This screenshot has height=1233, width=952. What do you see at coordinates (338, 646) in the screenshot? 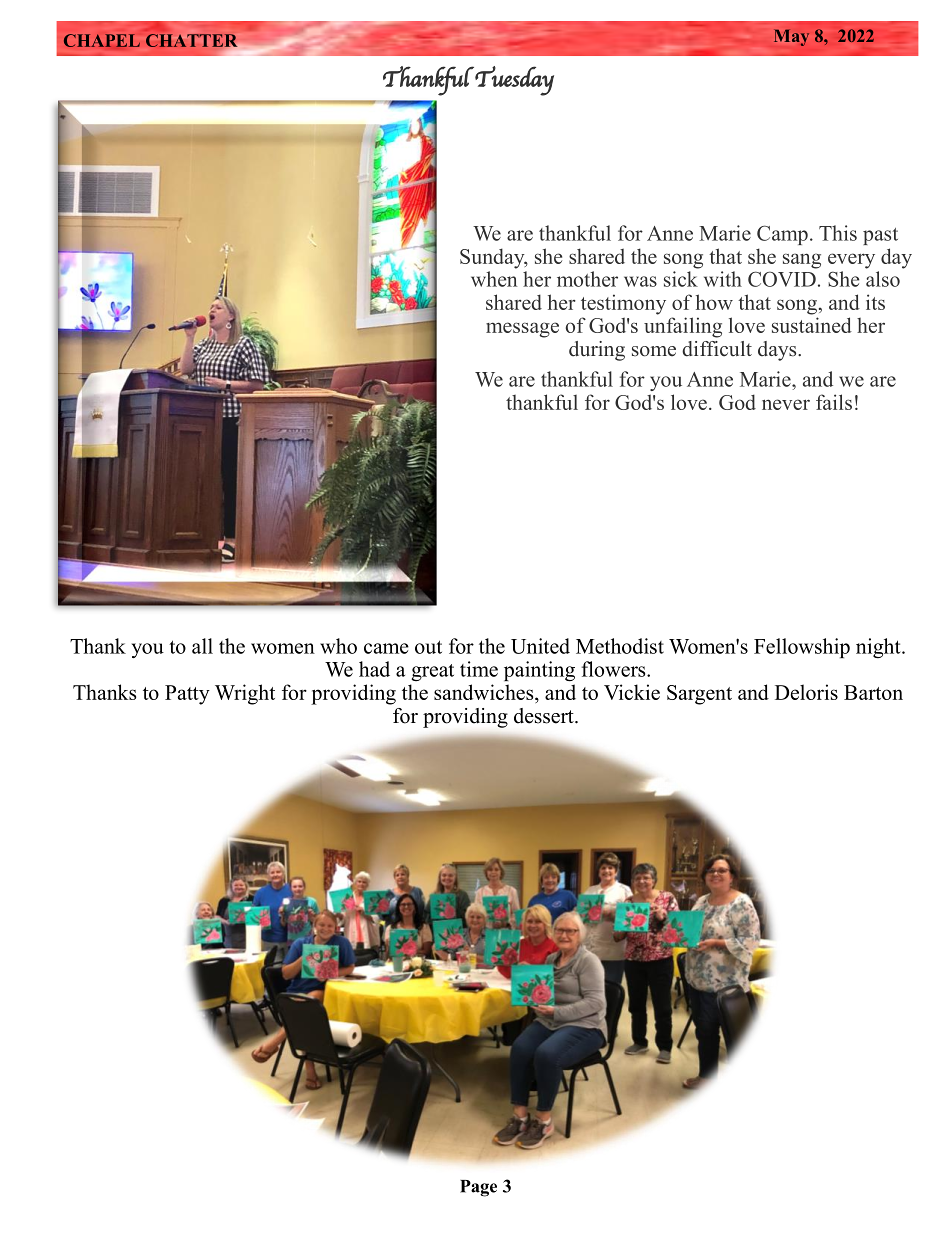
I see `who` at bounding box center [338, 646].
